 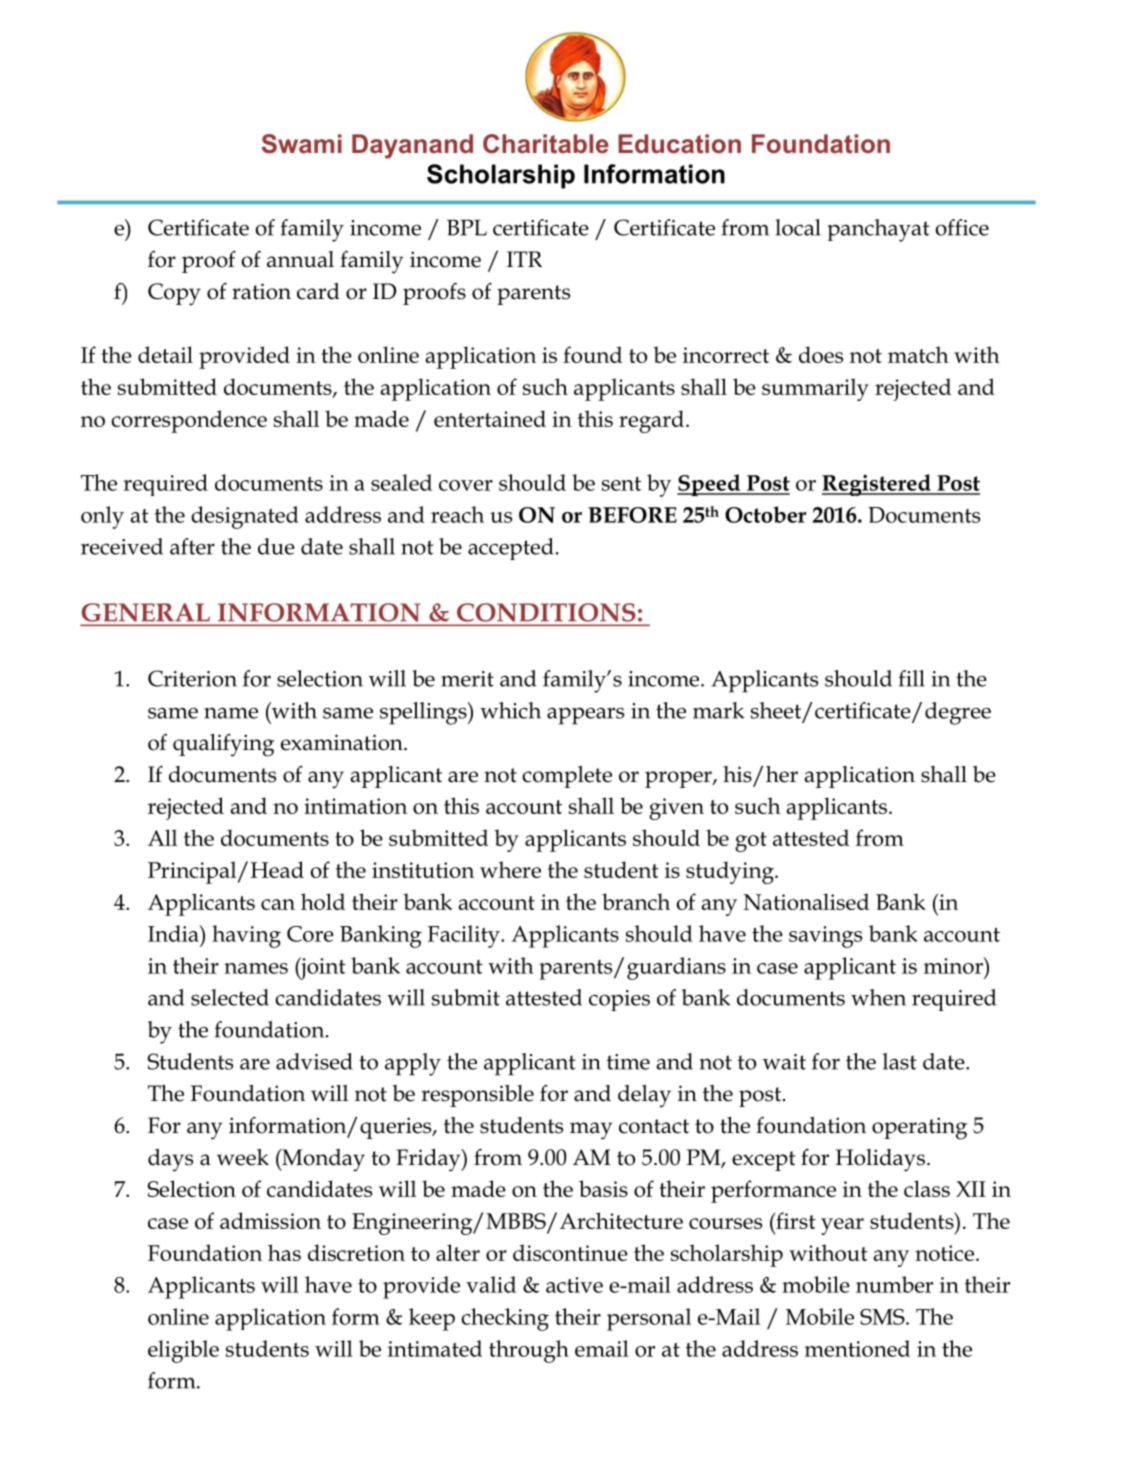 What do you see at coordinates (546, 144) in the page?
I see `Charitable` at bounding box center [546, 144].
